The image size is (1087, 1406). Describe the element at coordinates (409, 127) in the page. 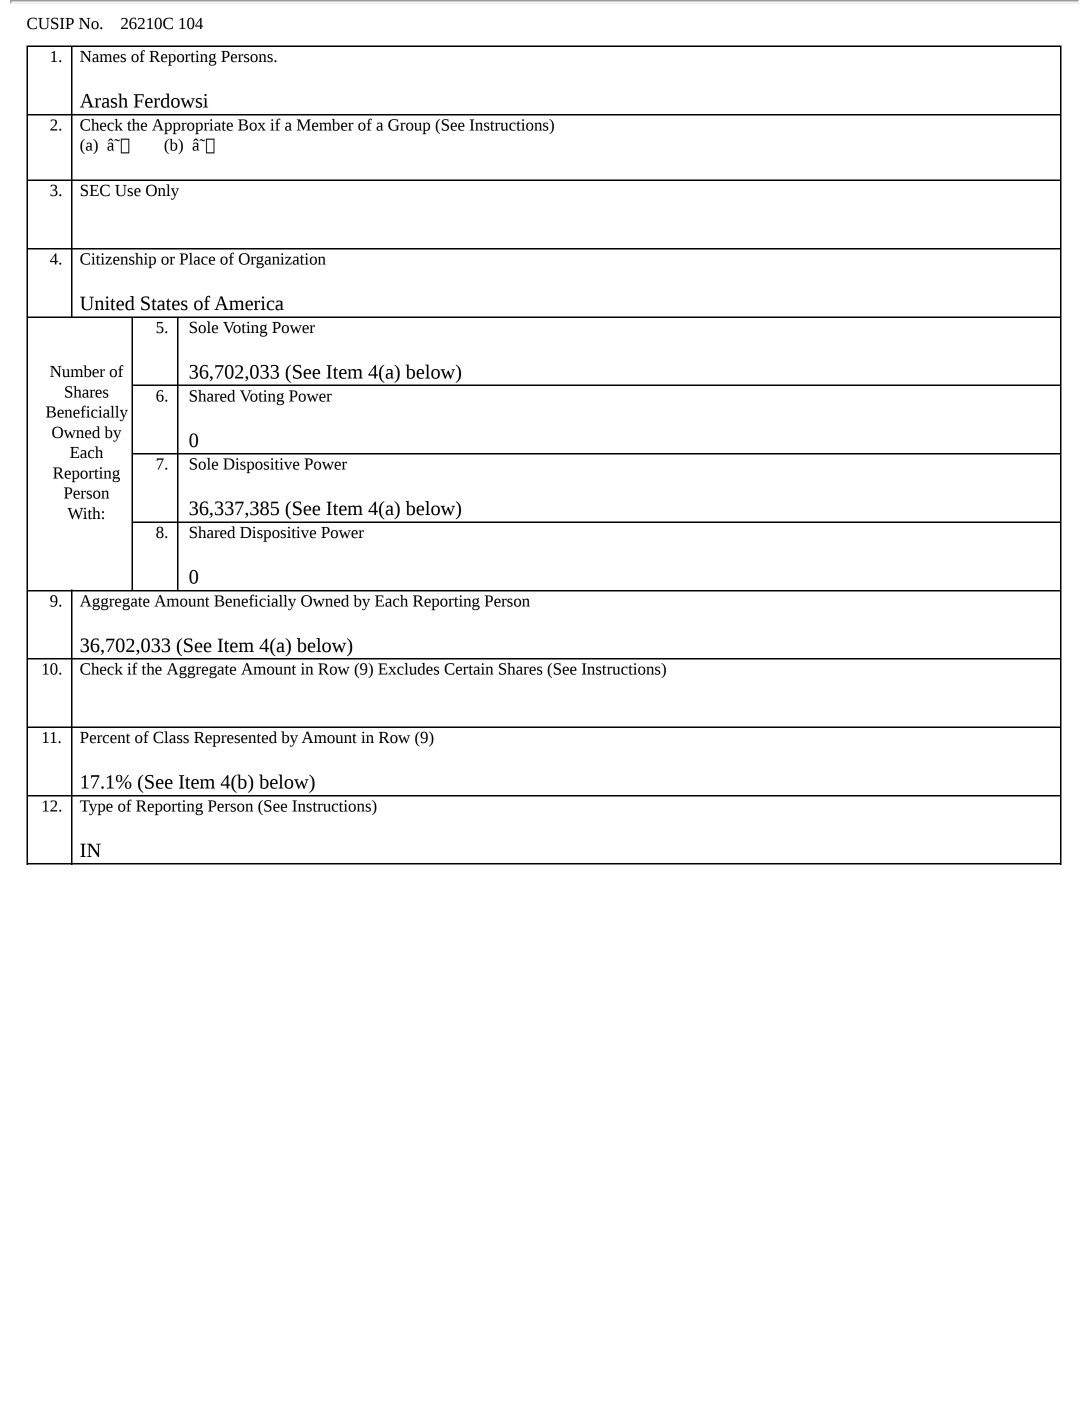

I see `Group` at that location.
